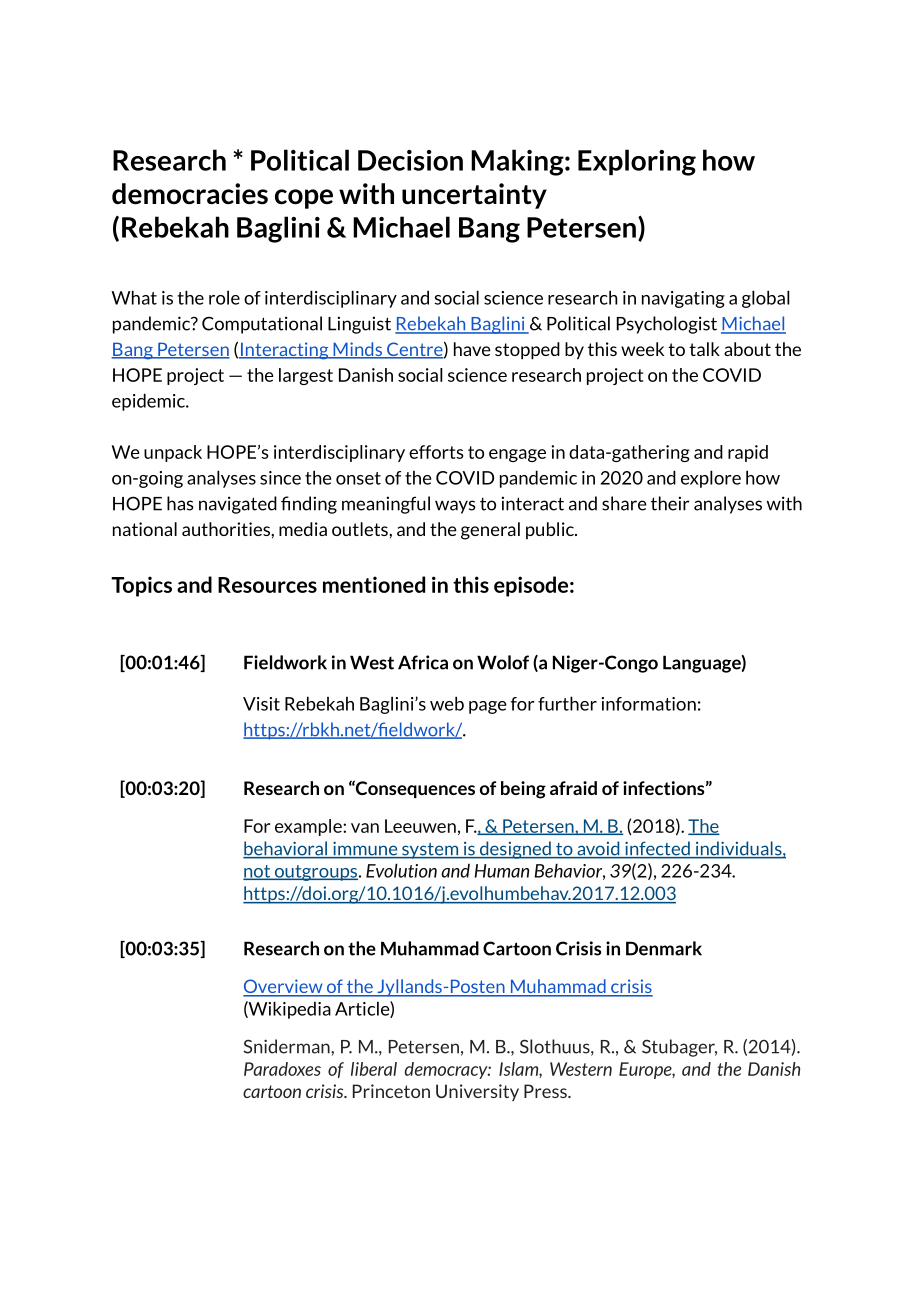  What do you see at coordinates (637, 162) in the screenshot?
I see `Exploring` at bounding box center [637, 162].
